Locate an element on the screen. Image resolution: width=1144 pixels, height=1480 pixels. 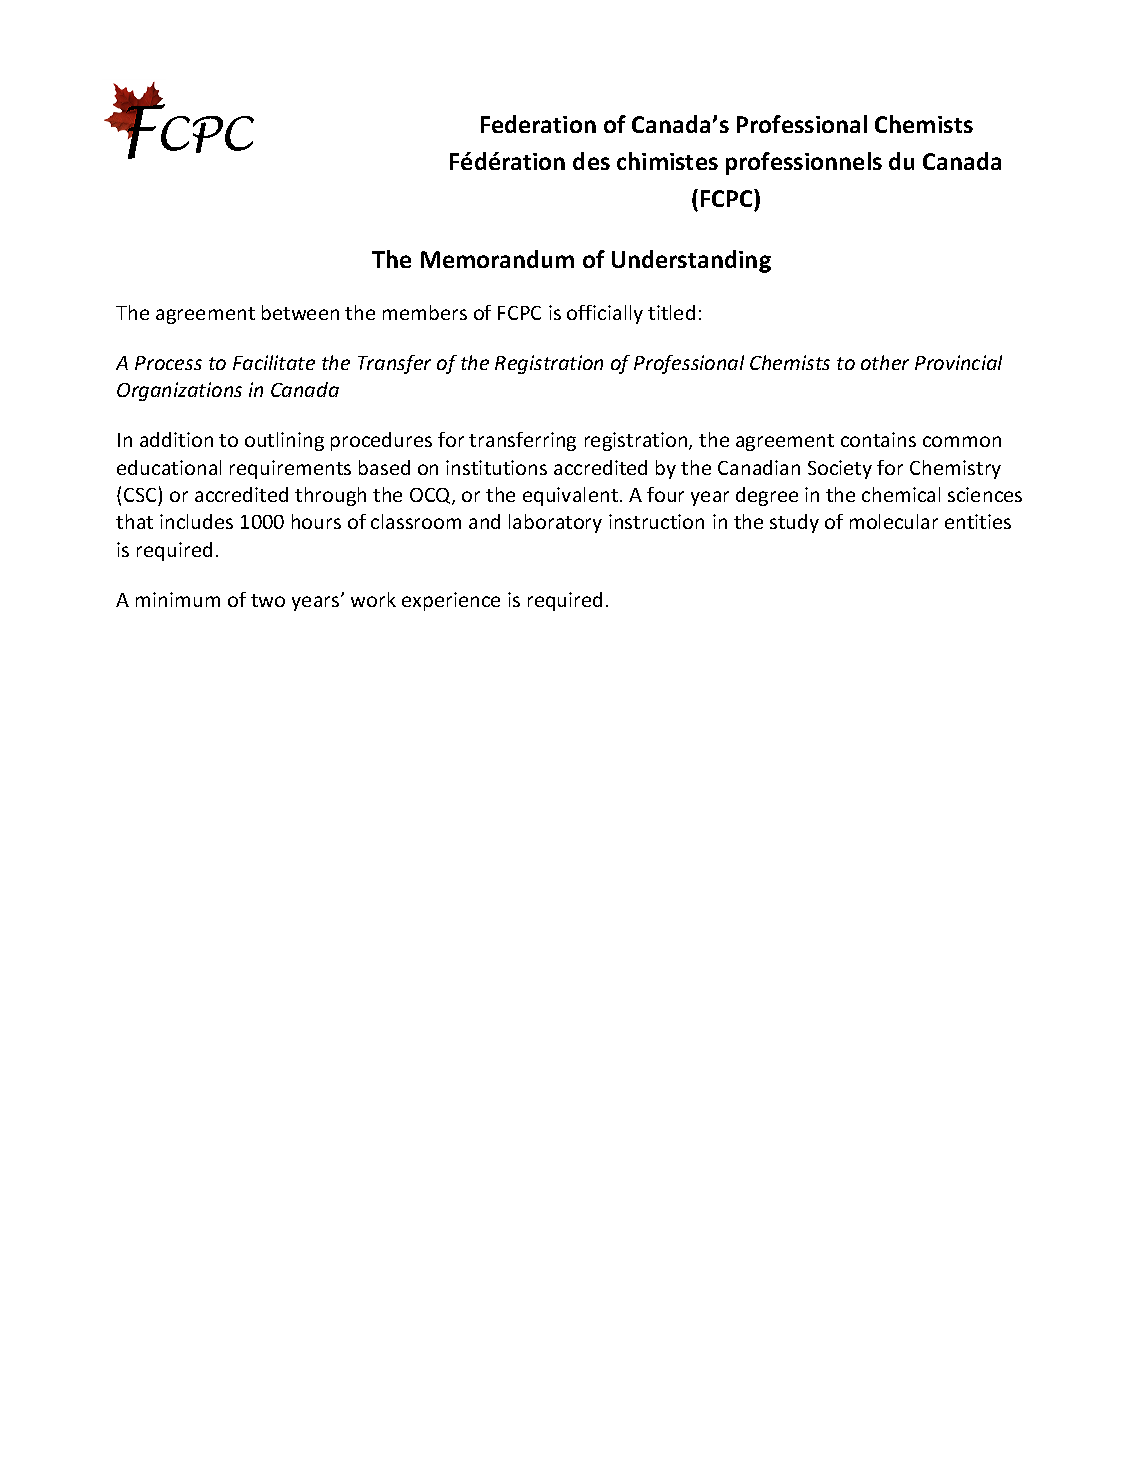
outlining is located at coordinates (284, 441).
